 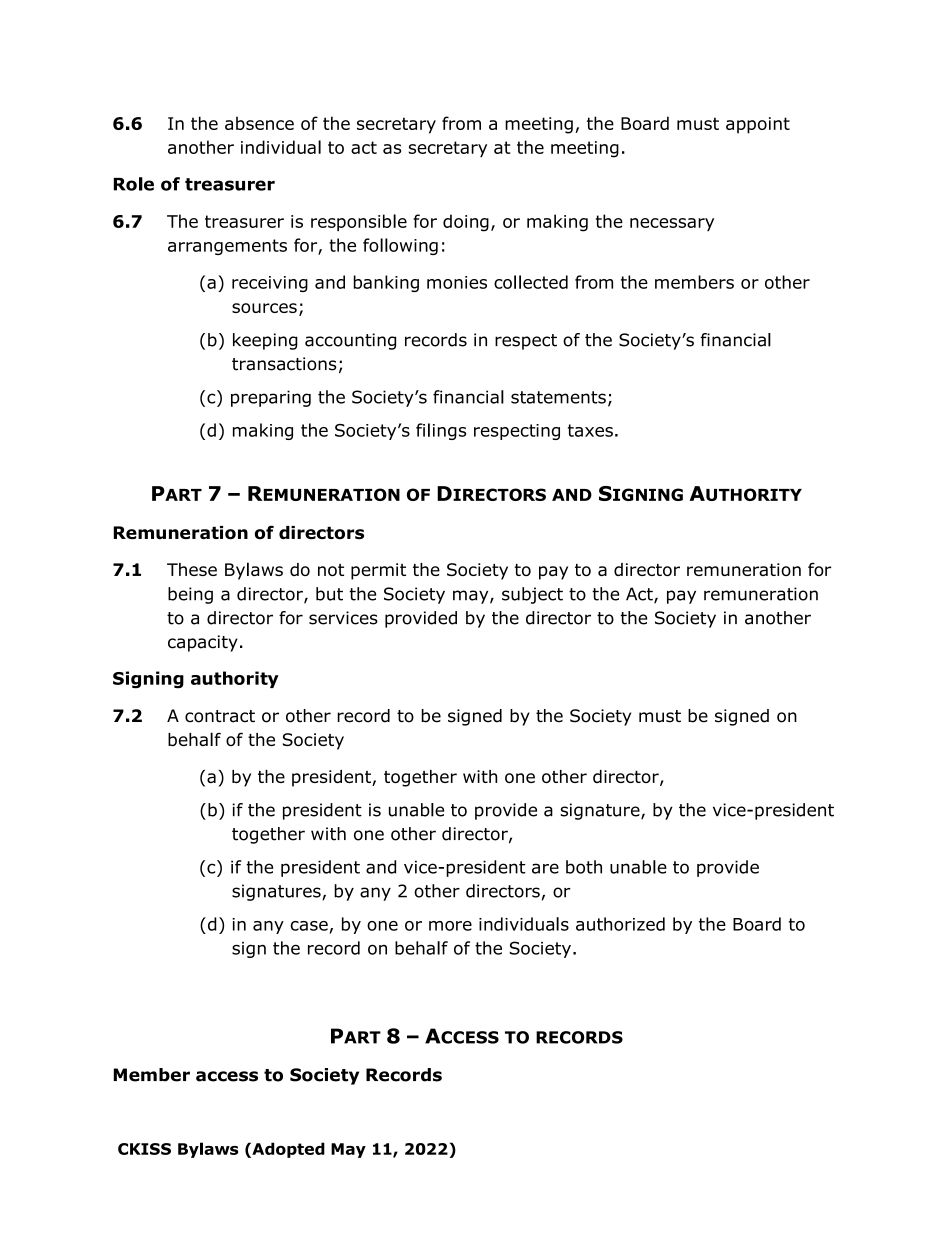 What do you see at coordinates (457, 282) in the image?
I see `monies` at bounding box center [457, 282].
